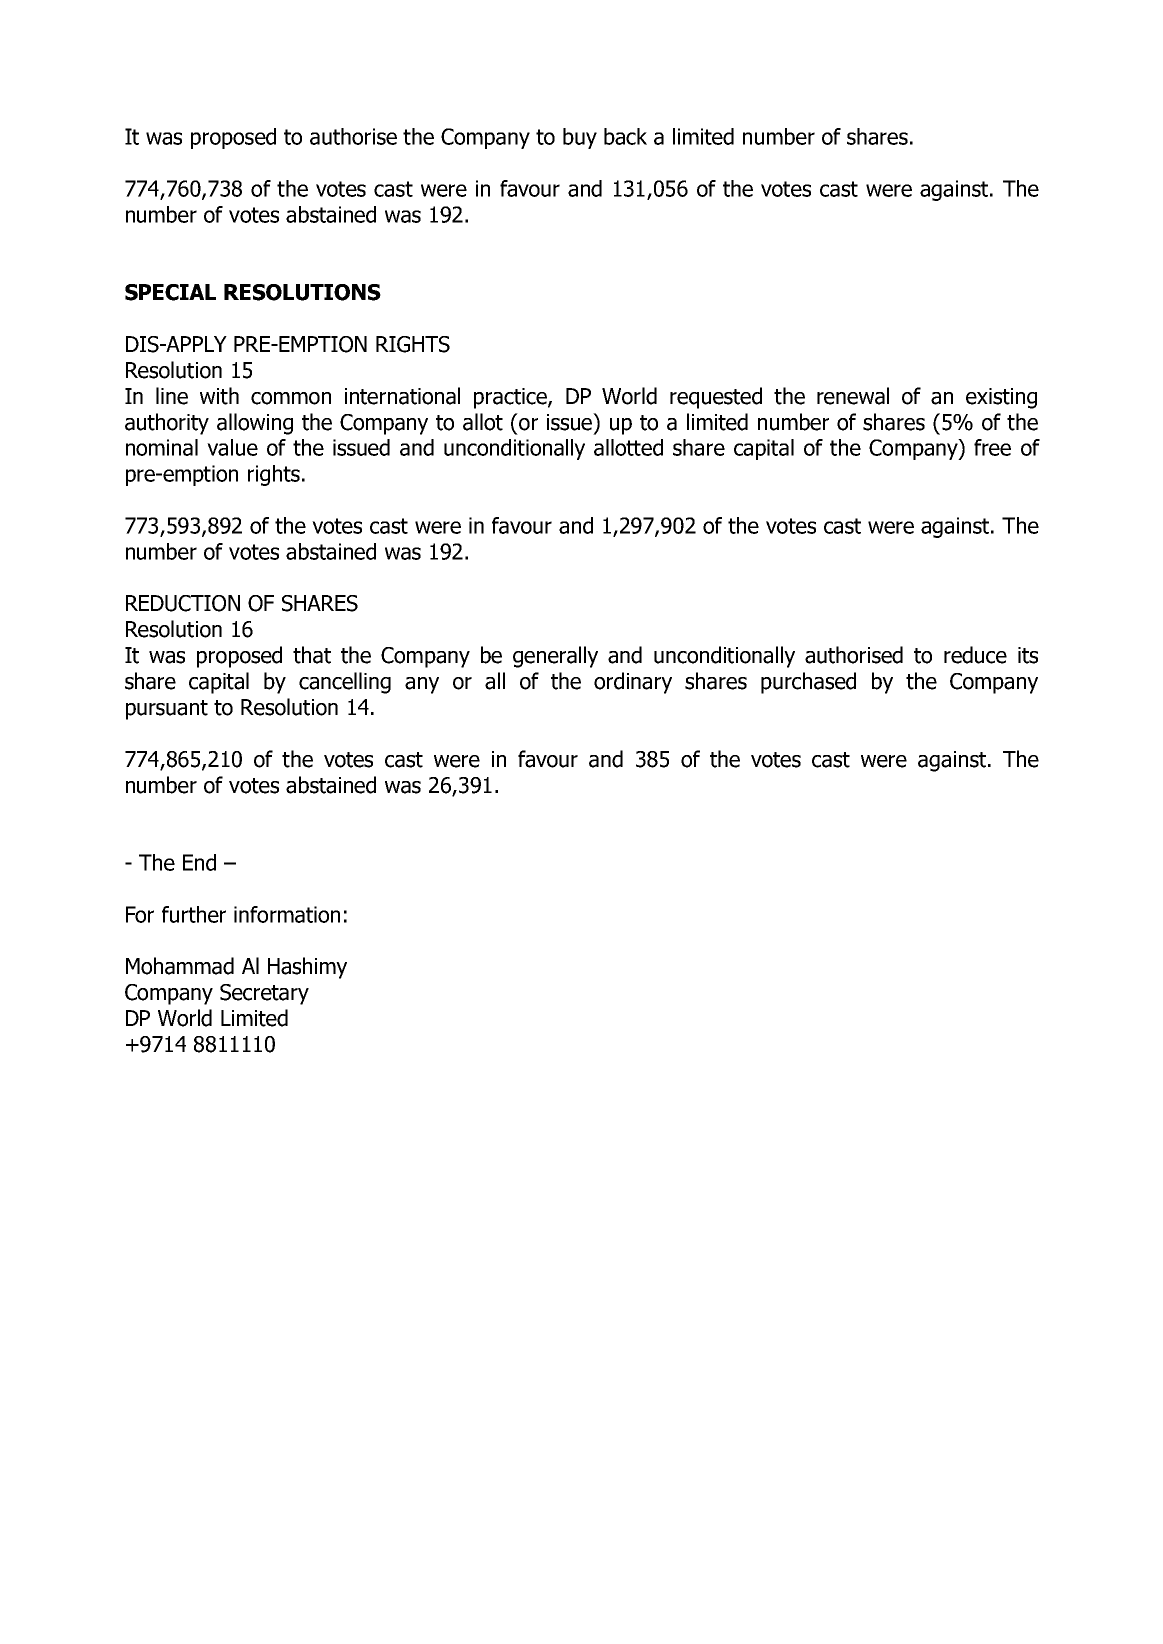 This document has height=1644, width=1163. Describe the element at coordinates (992, 447) in the document. I see `free` at that location.
